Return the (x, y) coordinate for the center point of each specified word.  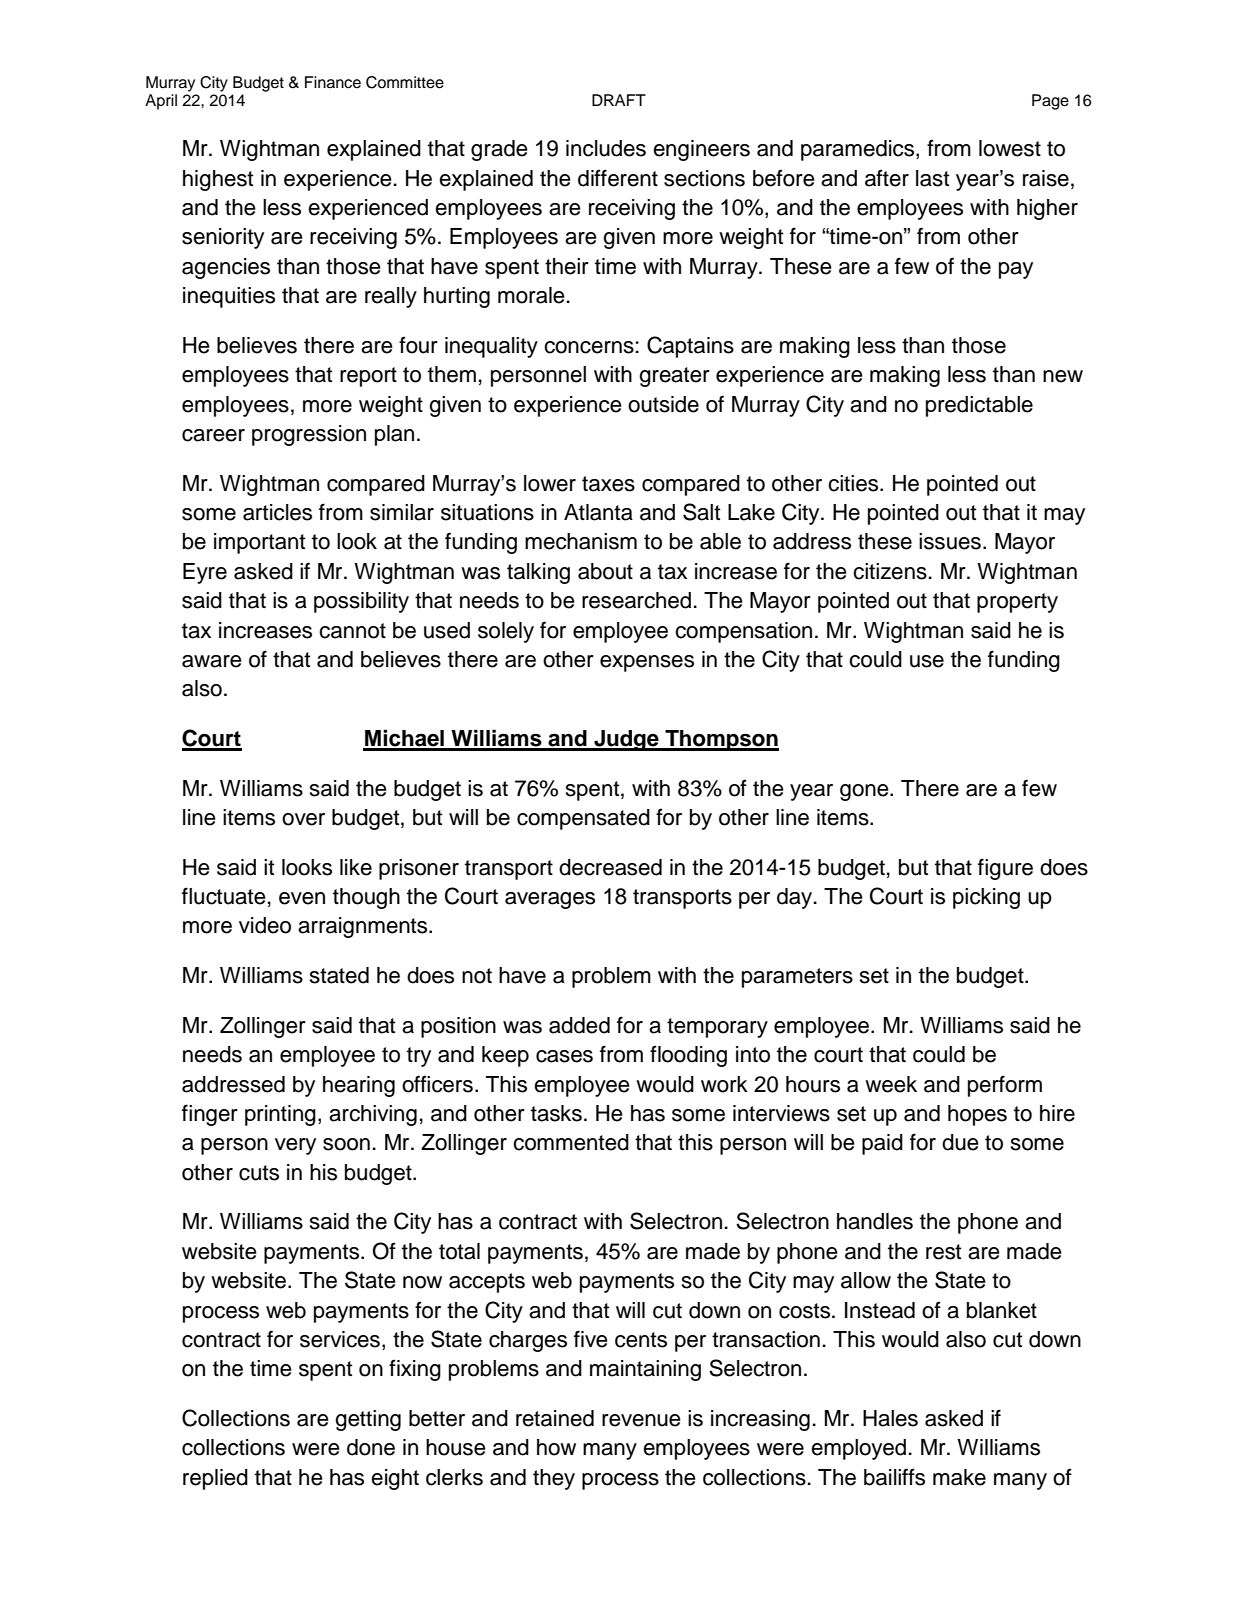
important (259, 543)
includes (606, 148)
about (605, 571)
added (579, 1025)
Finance (333, 82)
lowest (1010, 148)
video (265, 925)
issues (950, 541)
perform (1005, 1086)
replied (215, 1479)
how (556, 1447)
